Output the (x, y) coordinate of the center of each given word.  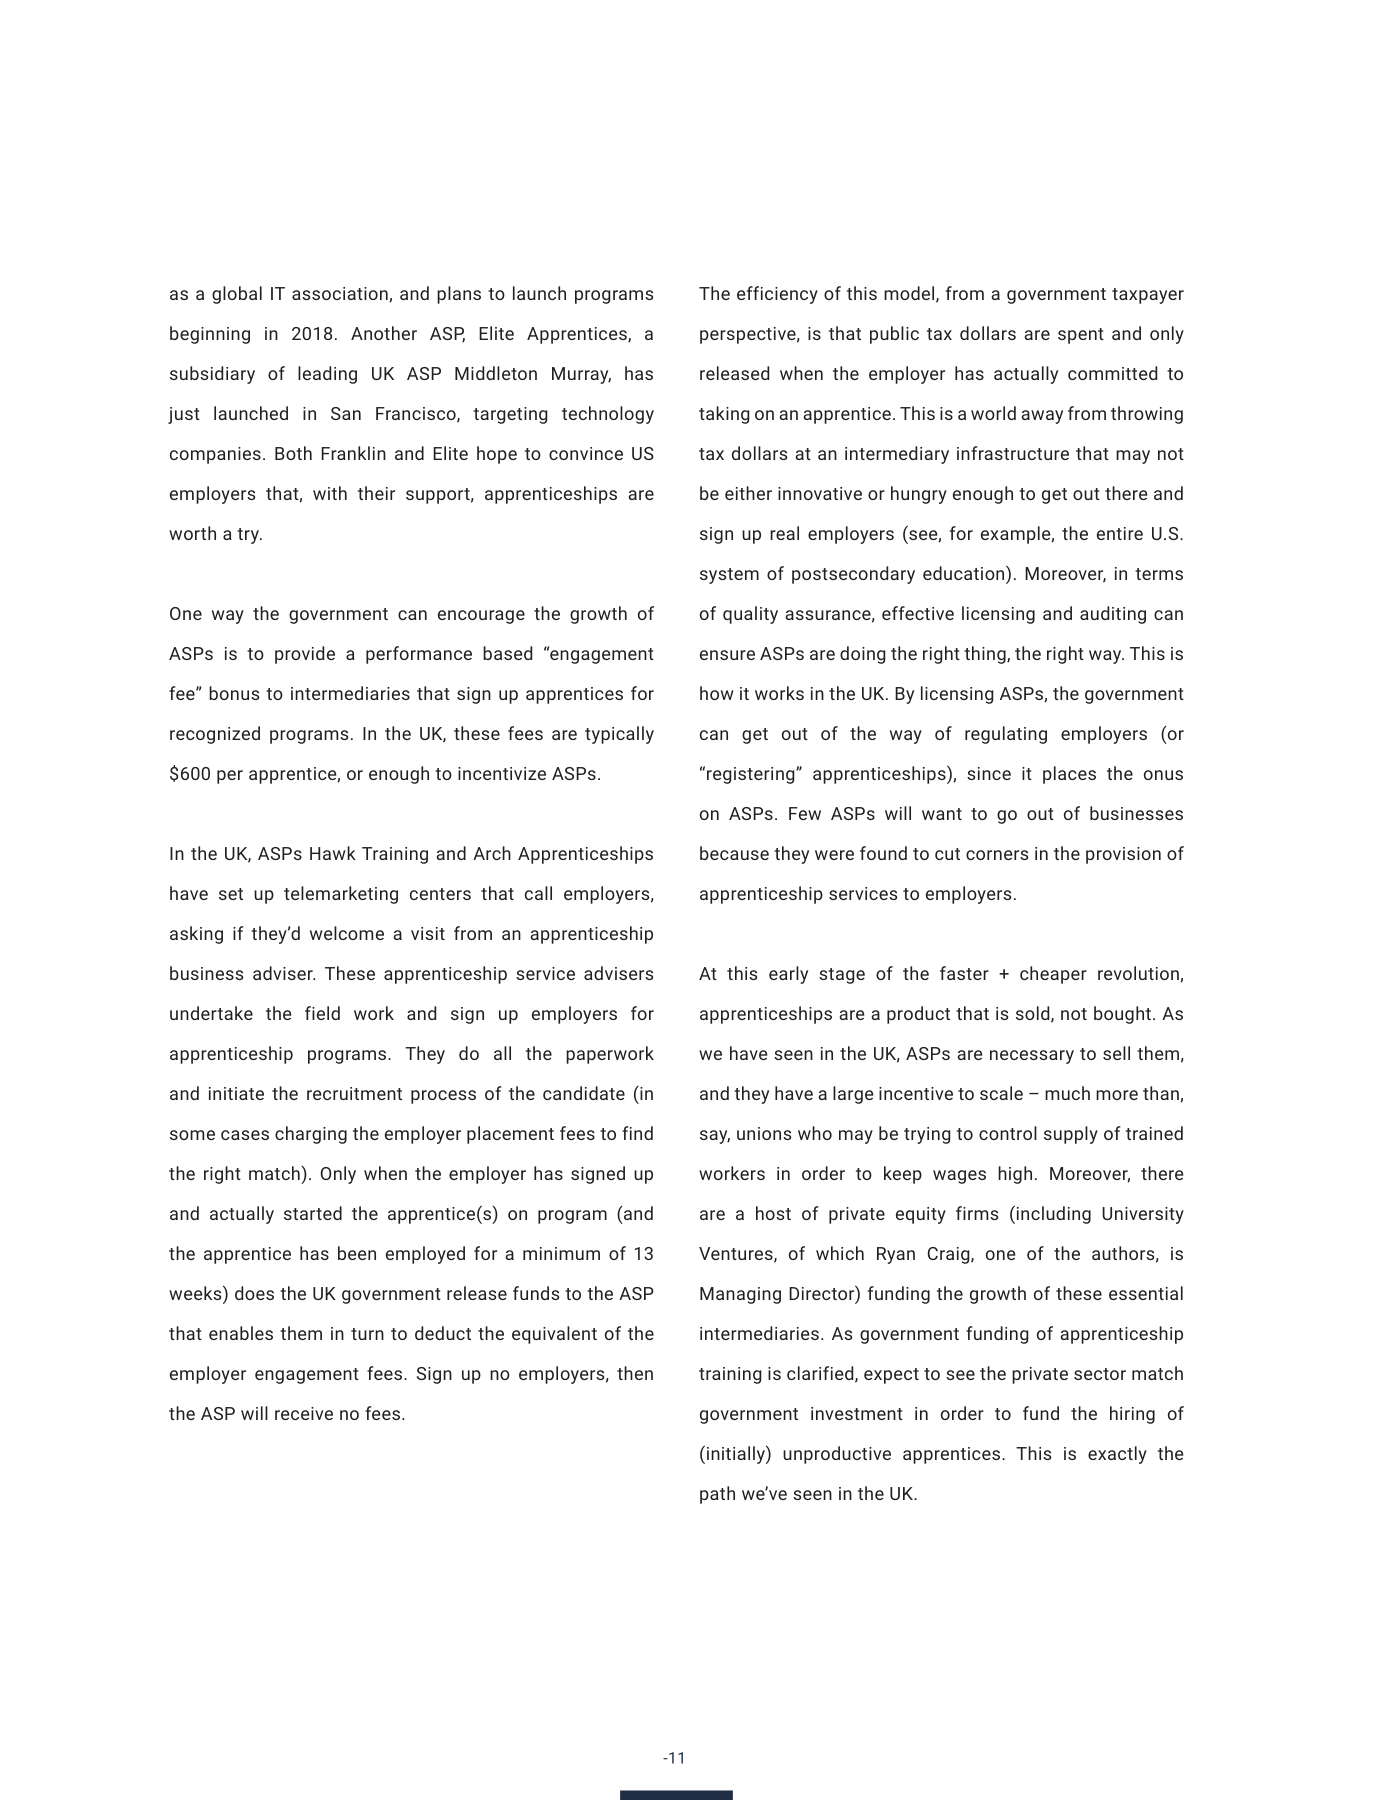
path (717, 1495)
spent (1081, 336)
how (717, 693)
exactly (1117, 1455)
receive (304, 1413)
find (637, 1133)
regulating (1006, 735)
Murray (581, 375)
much (1067, 1093)
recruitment (354, 1093)
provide (305, 655)
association (341, 294)
